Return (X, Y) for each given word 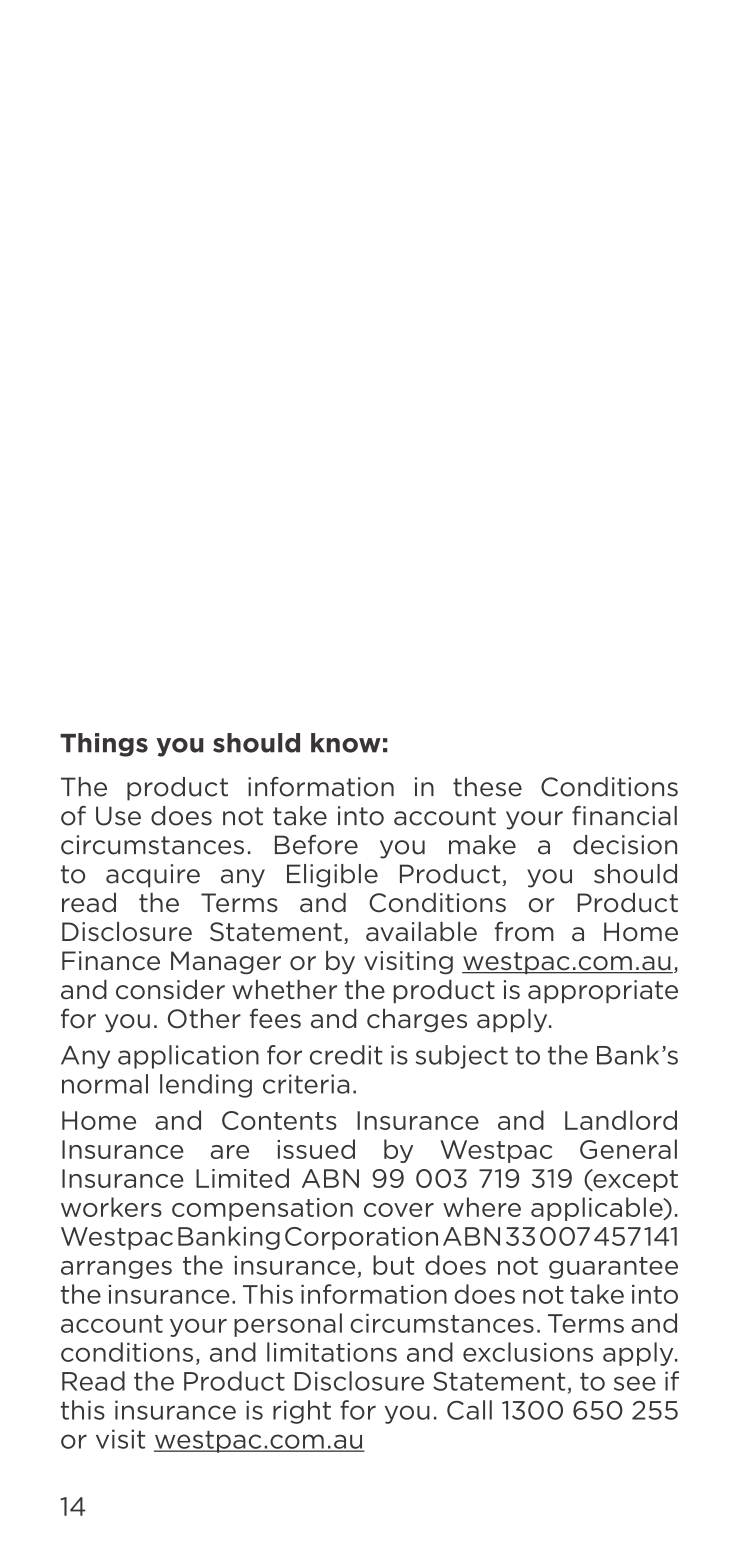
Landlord (621, 1120)
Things (104, 745)
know (346, 743)
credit (346, 1055)
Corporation (361, 1238)
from (524, 931)
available (421, 932)
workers (111, 1207)
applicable (598, 1209)
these (487, 787)
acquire (153, 876)
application (188, 1057)
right (302, 1412)
